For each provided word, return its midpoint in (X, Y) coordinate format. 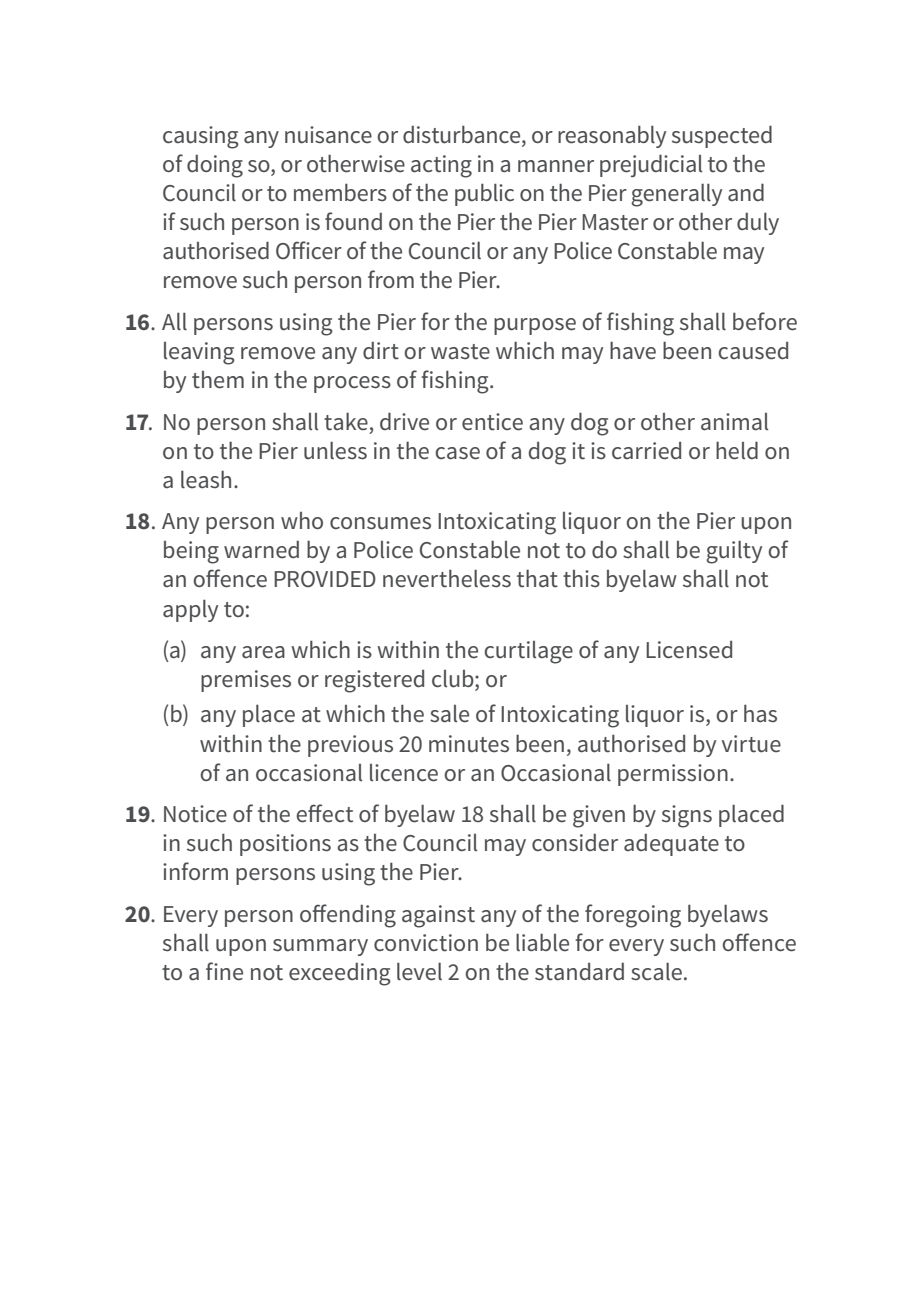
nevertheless (447, 578)
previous (350, 746)
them (218, 380)
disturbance (463, 135)
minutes (469, 744)
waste (460, 352)
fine (224, 971)
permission (673, 775)
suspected (722, 136)
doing (215, 166)
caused (753, 351)
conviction (426, 943)
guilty (734, 552)
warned (261, 550)
